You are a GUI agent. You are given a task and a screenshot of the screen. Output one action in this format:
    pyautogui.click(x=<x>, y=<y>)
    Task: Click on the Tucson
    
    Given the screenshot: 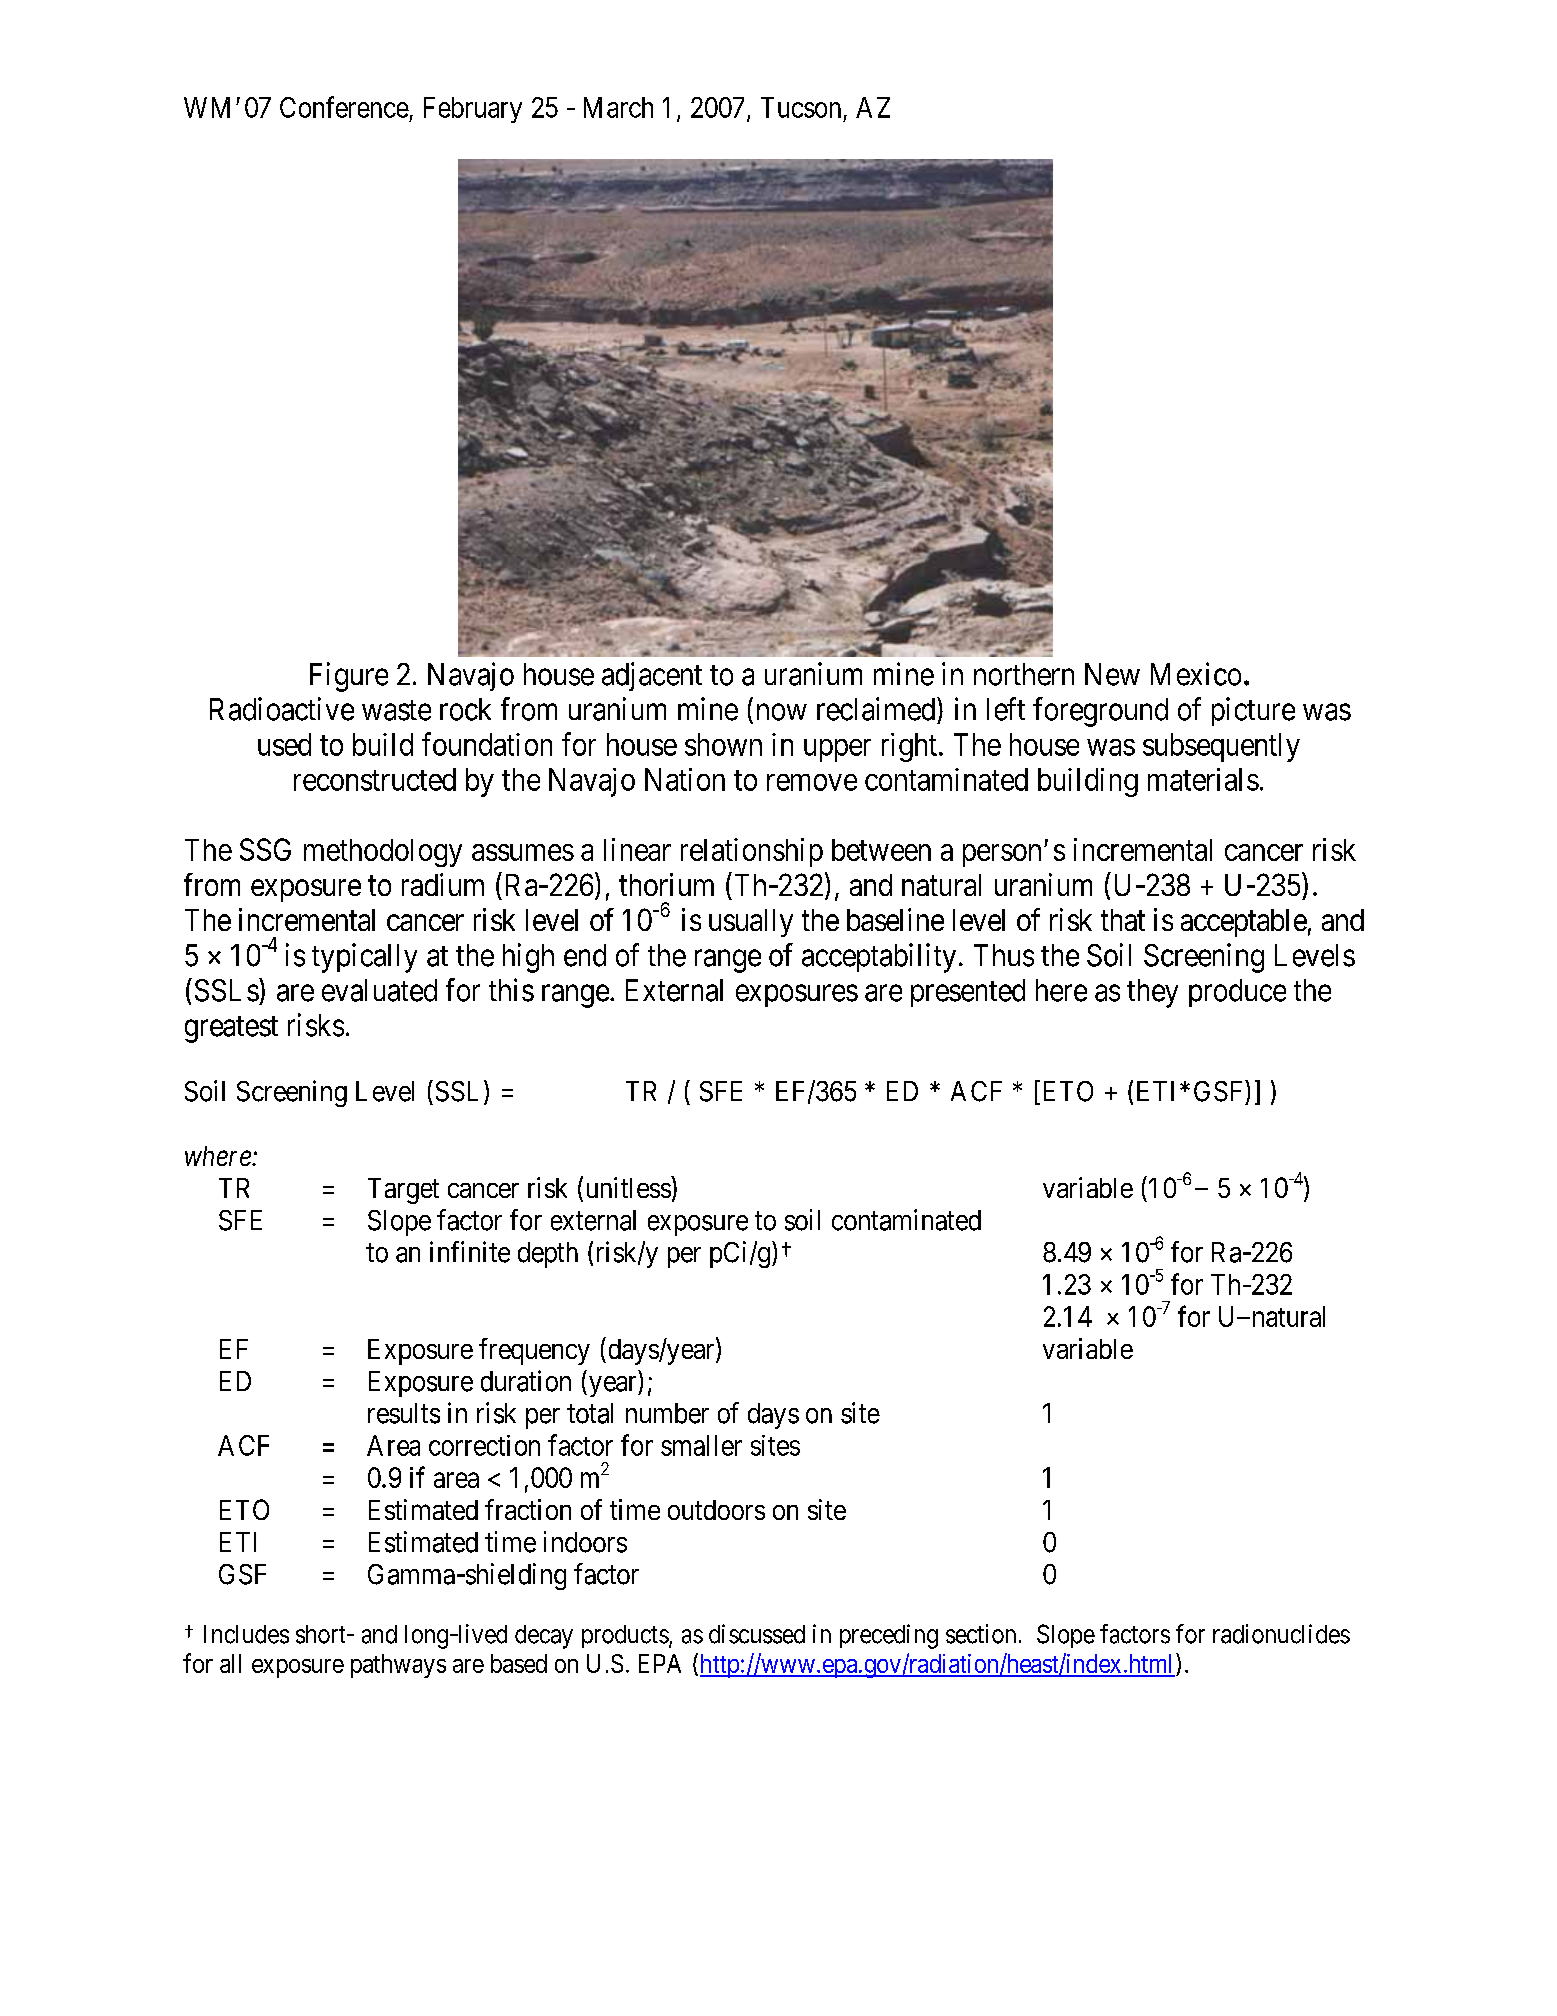 What is the action you would take?
    pyautogui.click(x=801, y=107)
